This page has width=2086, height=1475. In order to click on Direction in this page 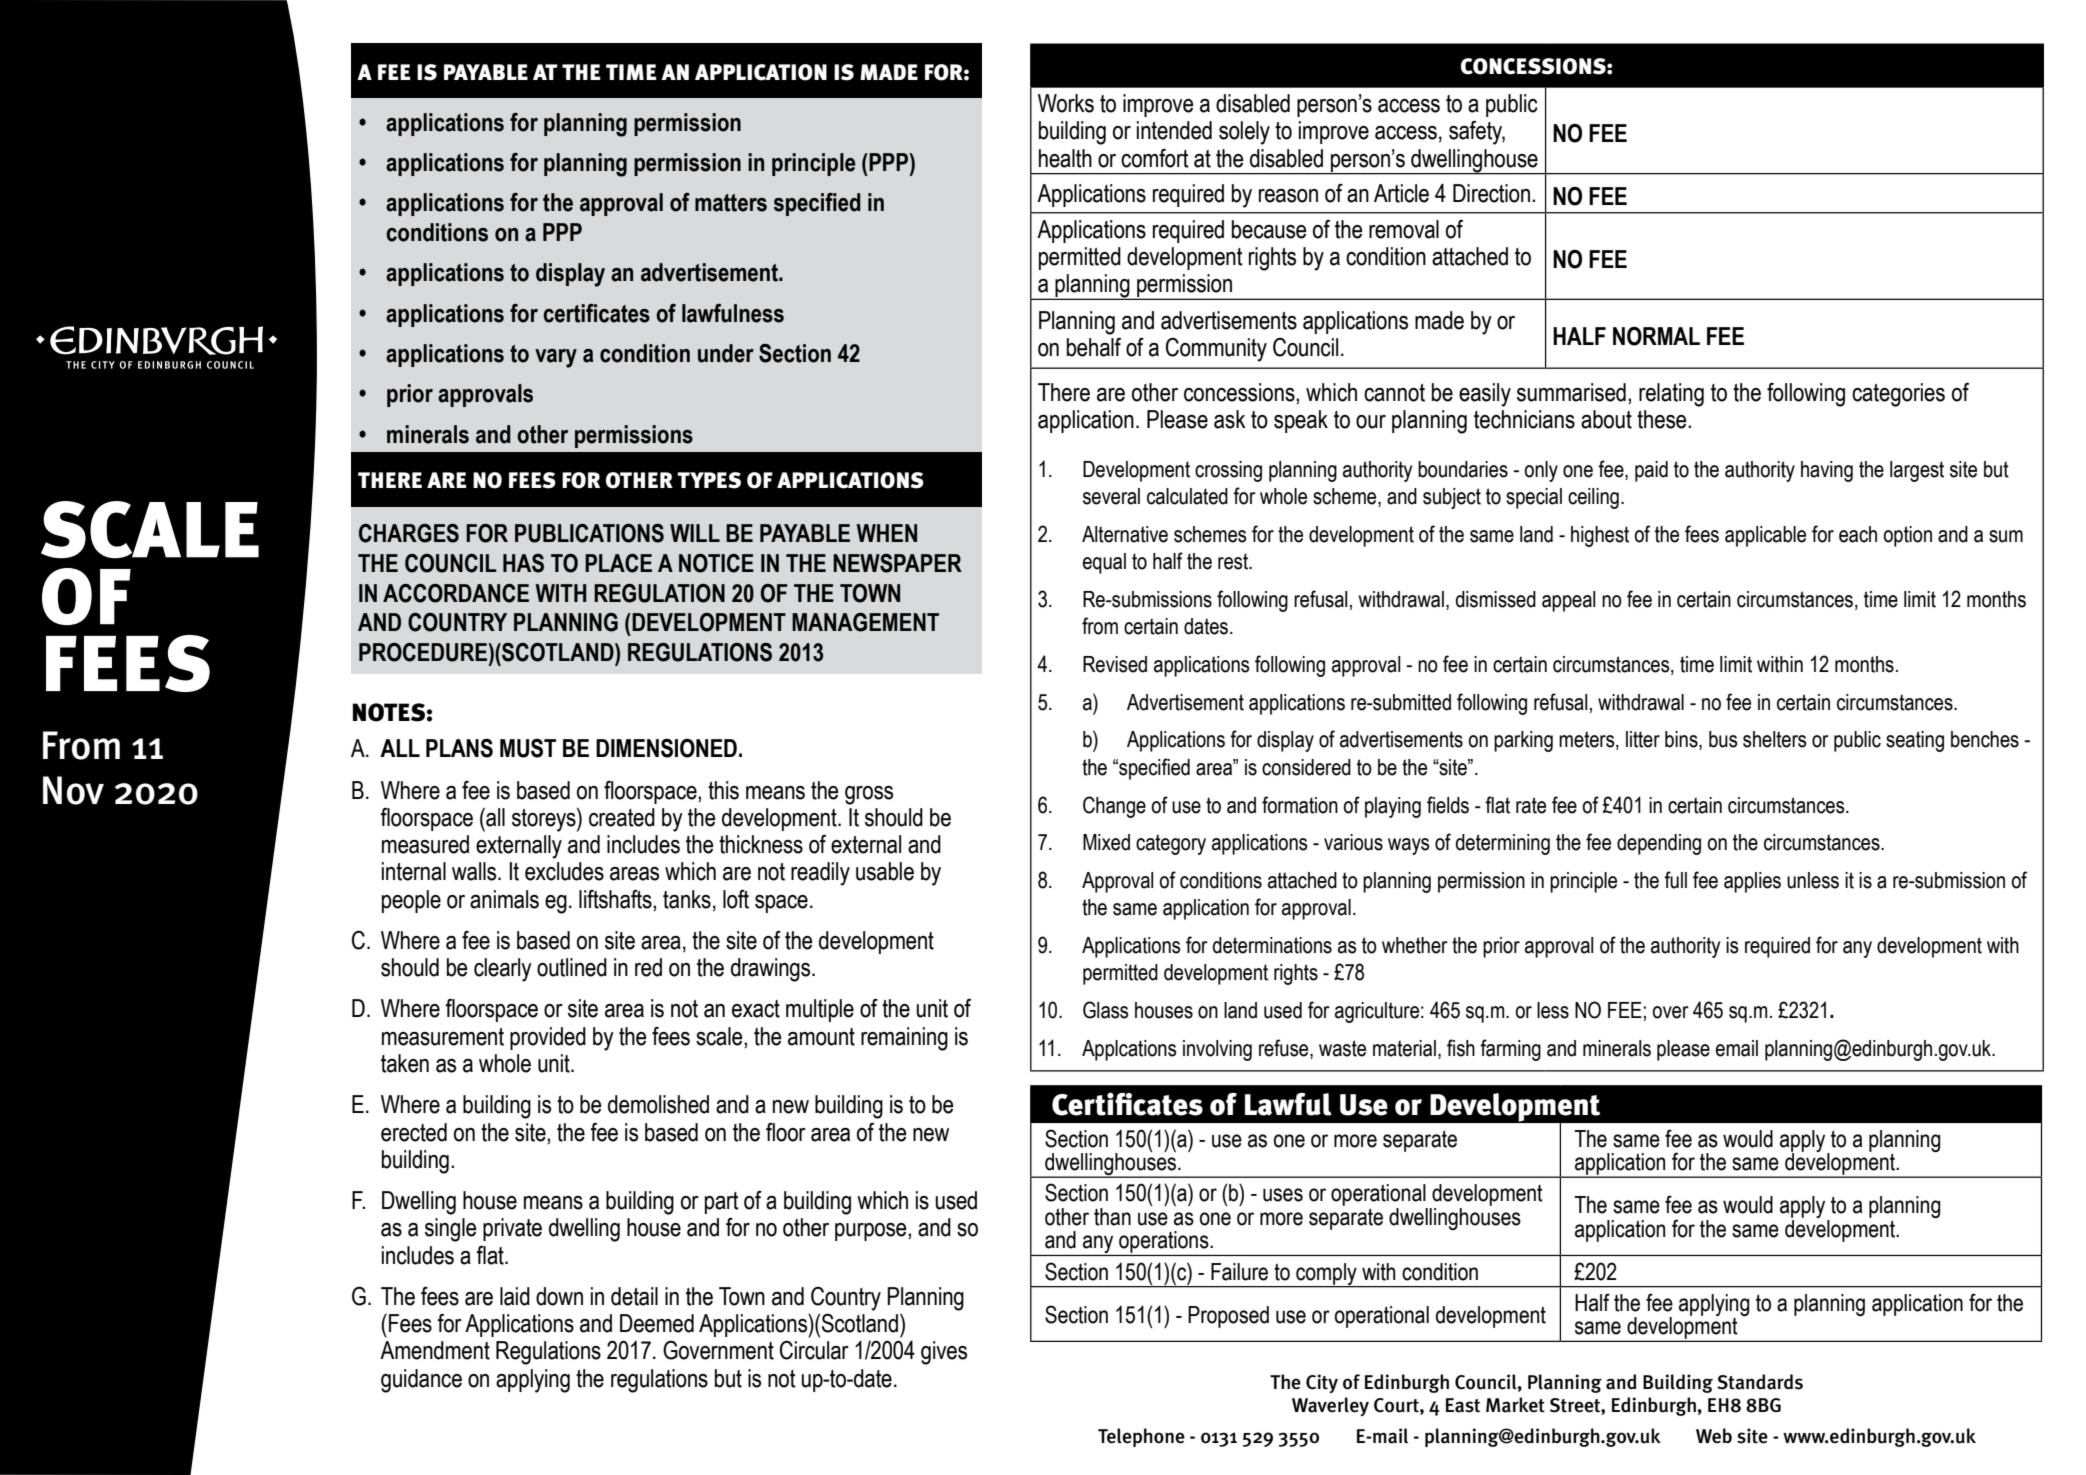, I will do `click(1491, 193)`.
